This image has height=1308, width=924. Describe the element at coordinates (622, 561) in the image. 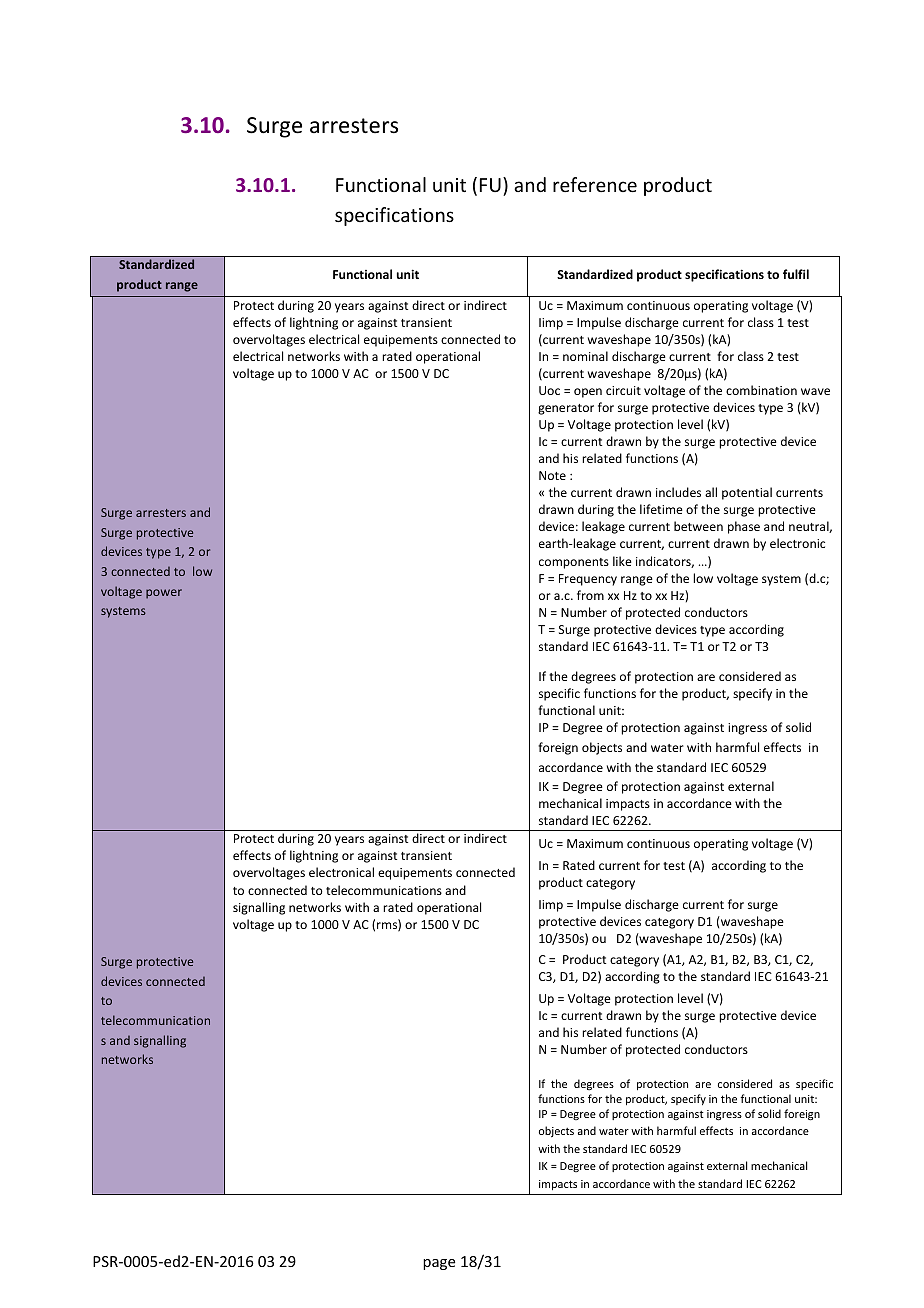

I see `like` at that location.
